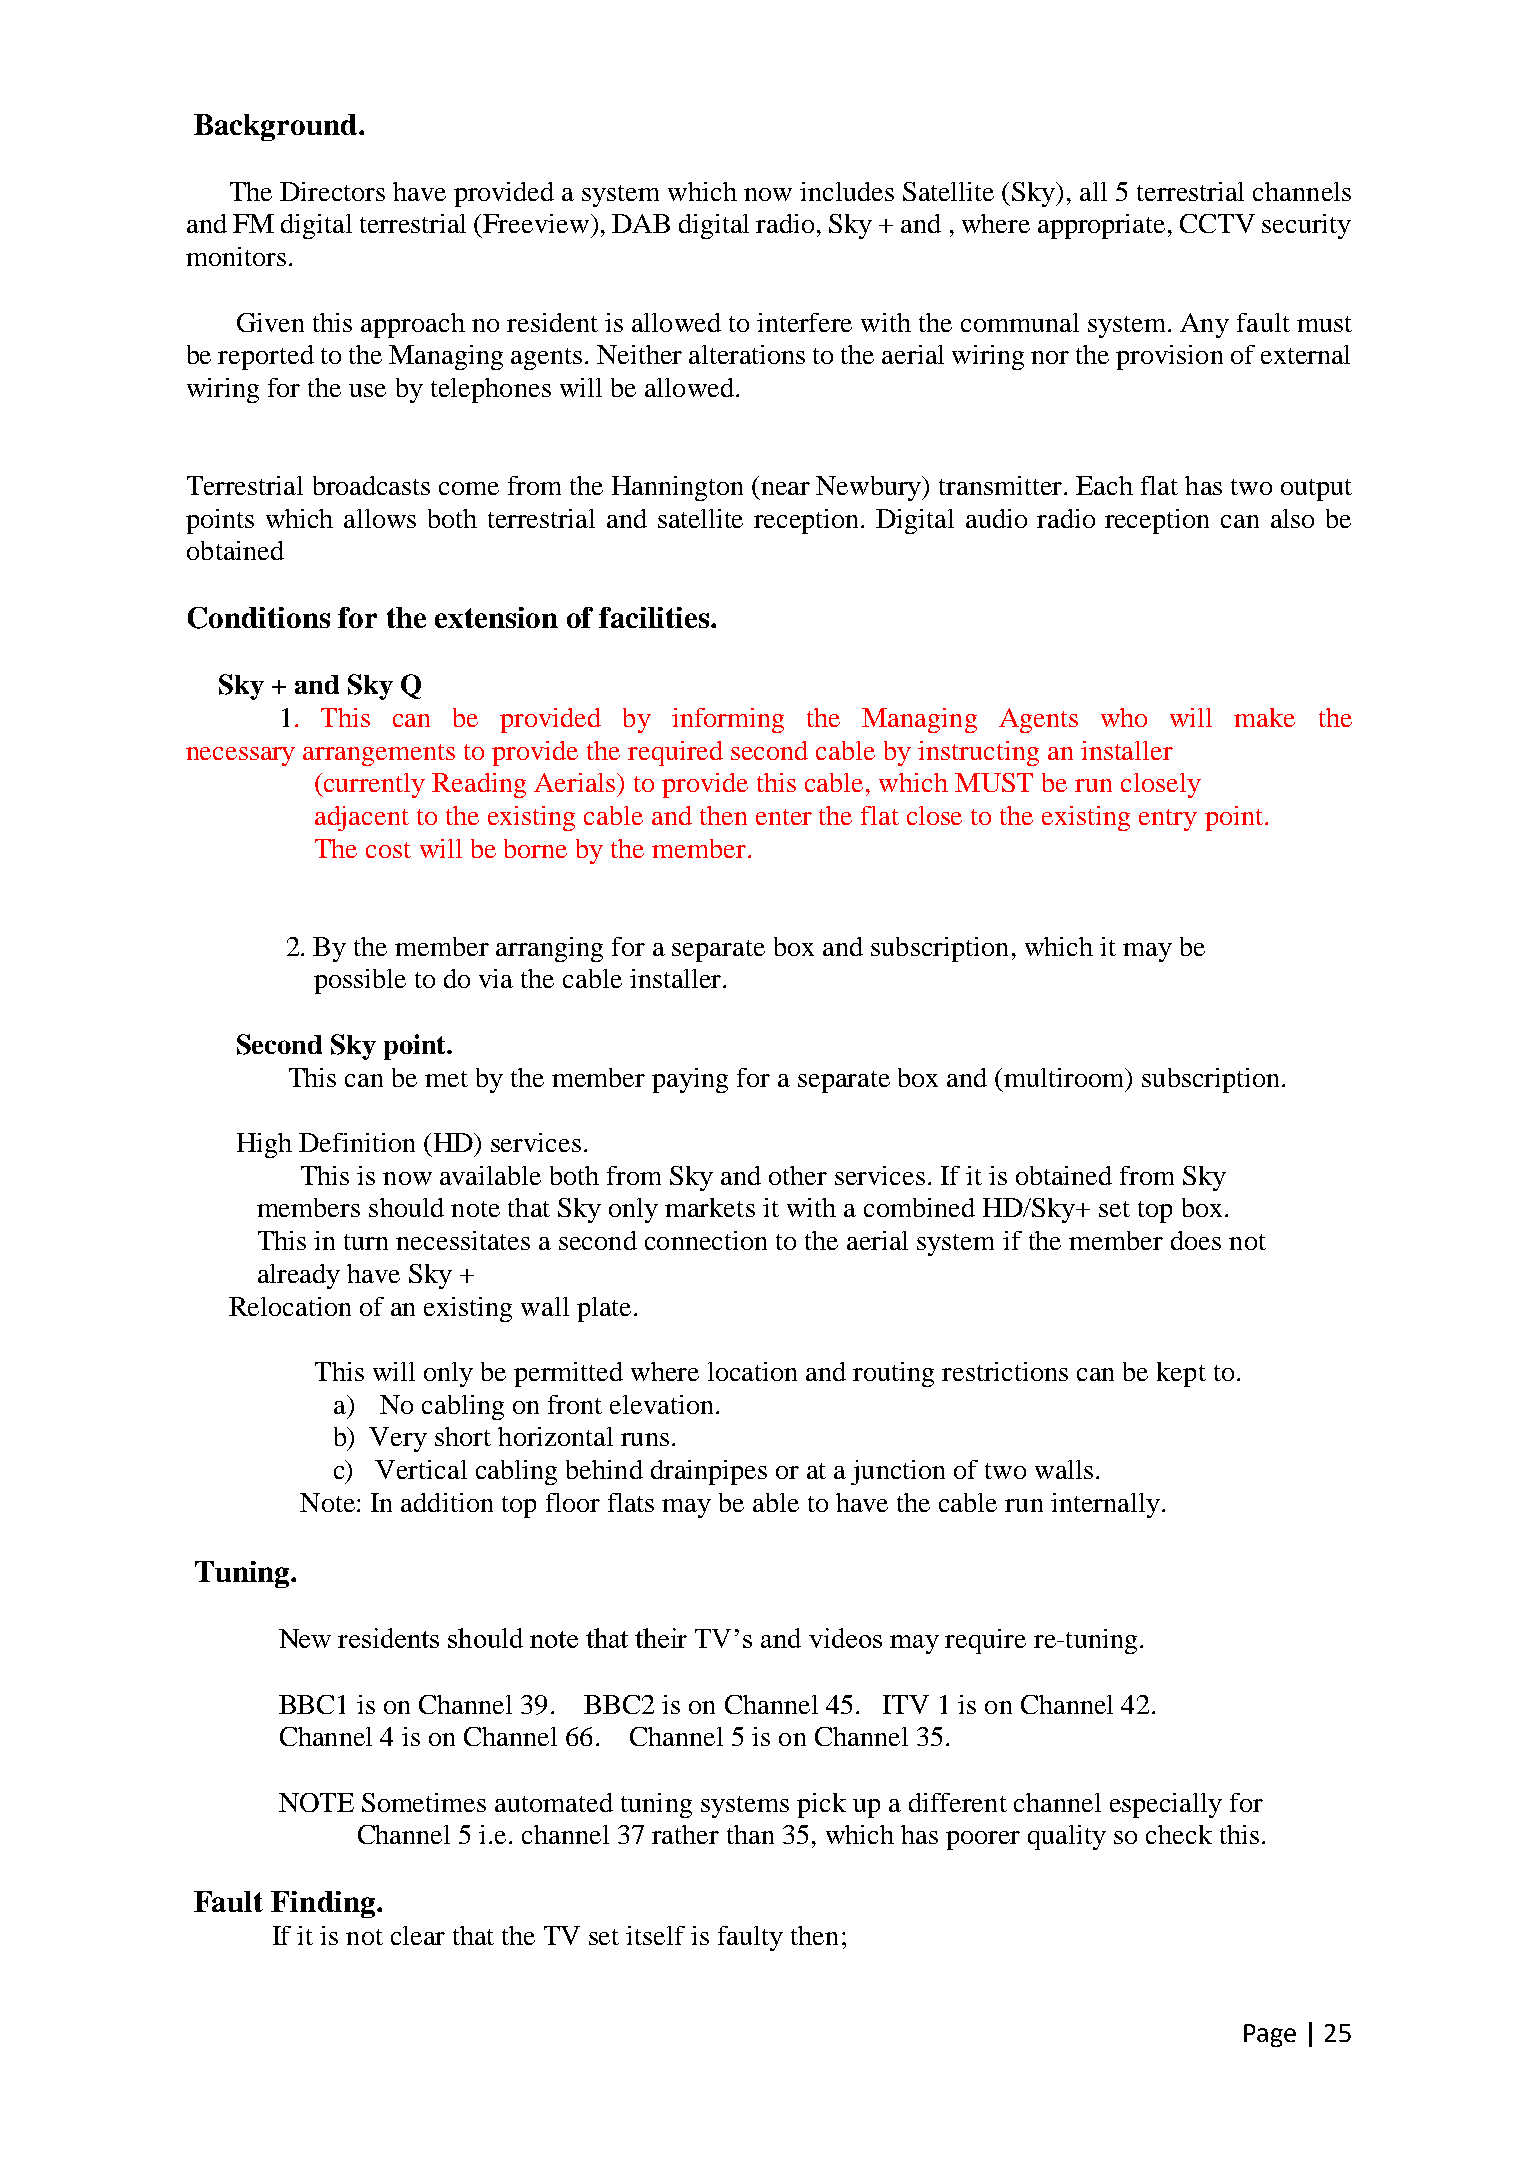 The height and width of the screenshot is (2176, 1538). Describe the element at coordinates (332, 191) in the screenshot. I see `Directors` at that location.
